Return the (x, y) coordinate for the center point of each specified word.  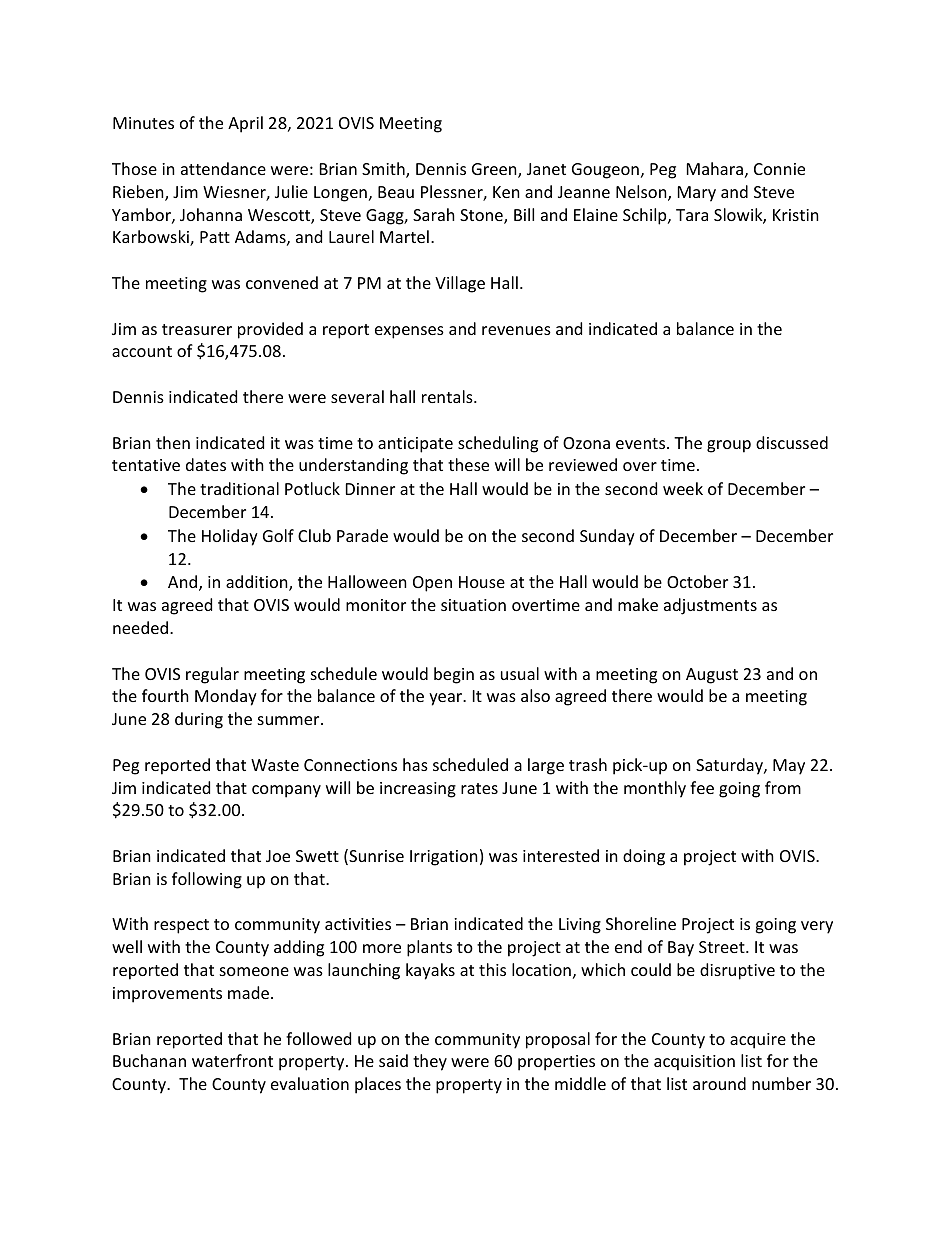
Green (495, 170)
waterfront (232, 1060)
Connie (779, 169)
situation (473, 605)
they (430, 1062)
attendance (223, 168)
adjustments (710, 606)
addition (258, 583)
